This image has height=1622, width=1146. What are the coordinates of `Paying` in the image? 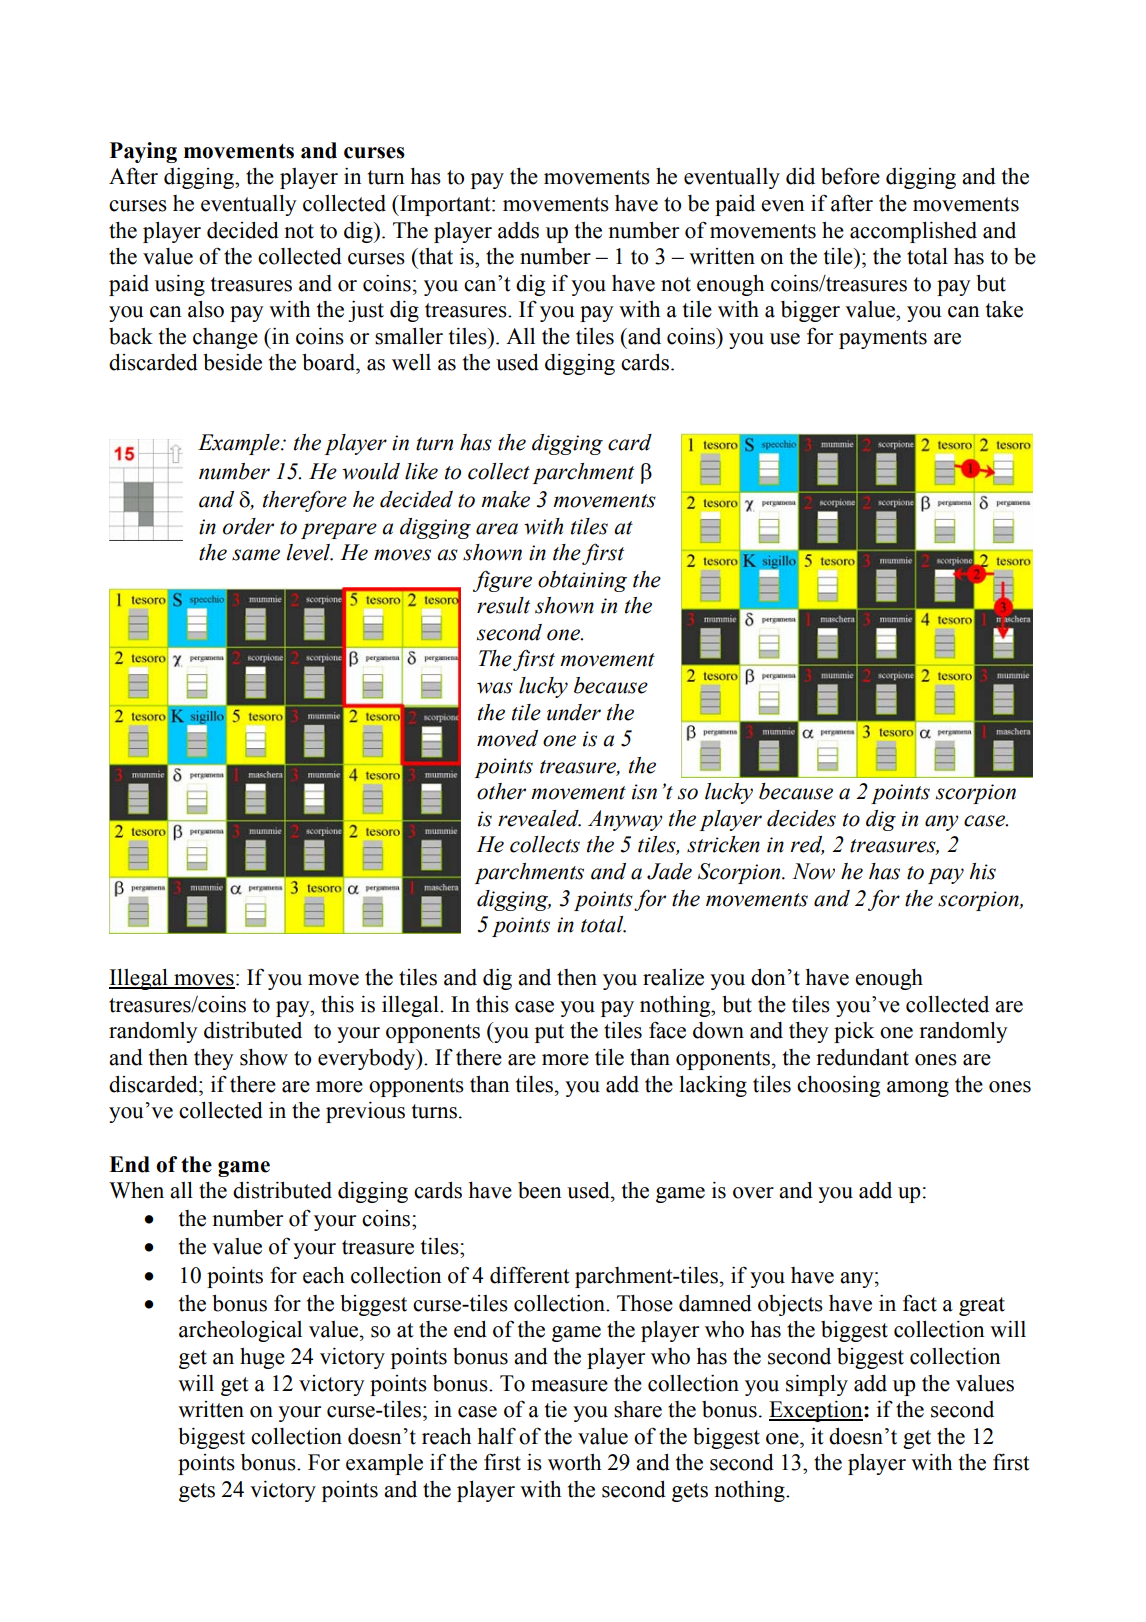 It's located at (143, 152).
